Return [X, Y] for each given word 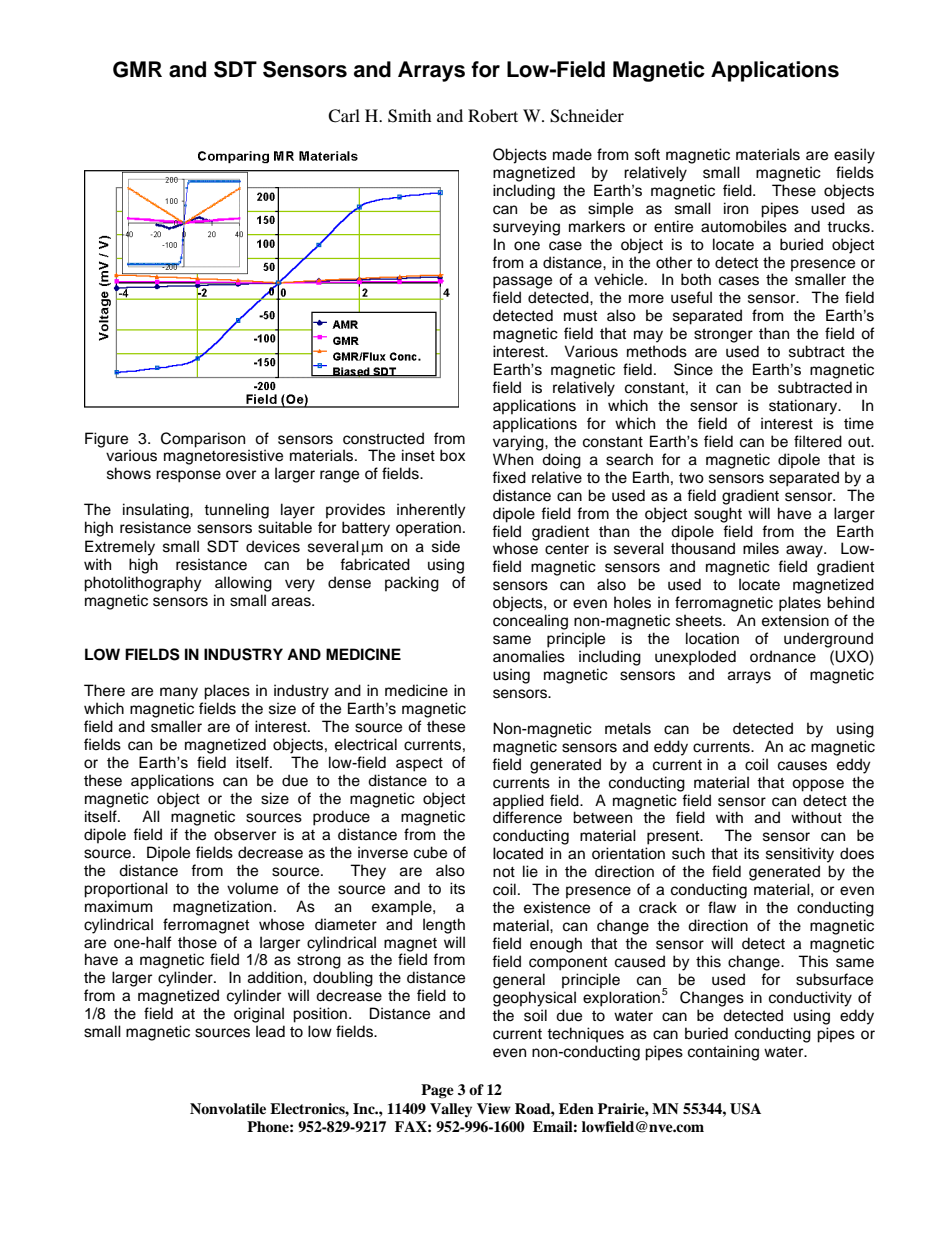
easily [854, 156]
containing [723, 1053]
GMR [137, 69]
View [494, 1108]
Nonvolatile [228, 1109]
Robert [493, 115]
